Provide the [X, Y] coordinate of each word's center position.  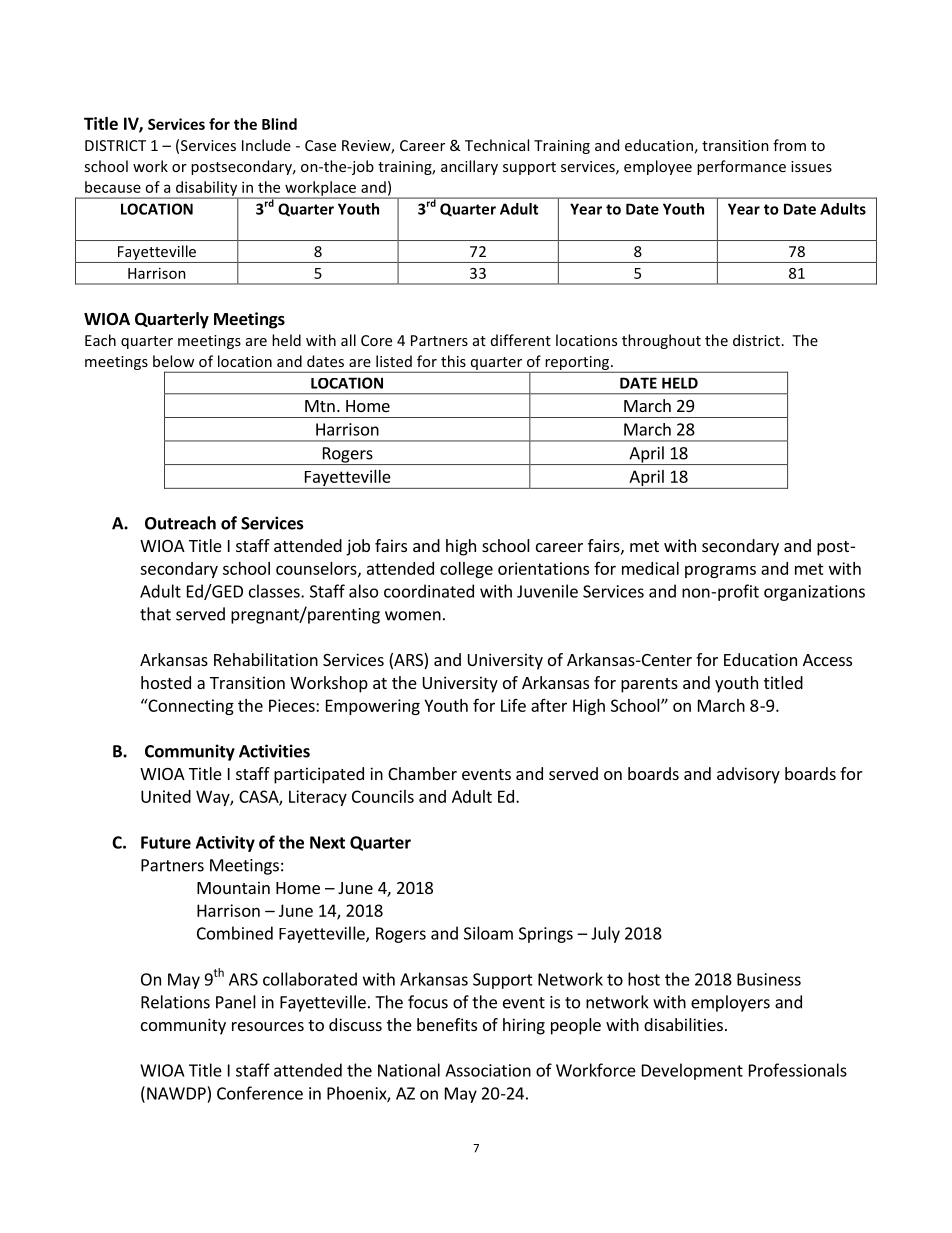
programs [720, 571]
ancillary [469, 167]
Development [692, 1071]
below [173, 361]
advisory [748, 775]
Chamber [422, 773]
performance [741, 167]
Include [266, 145]
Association [488, 1070]
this [453, 361]
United [166, 796]
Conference [260, 1093]
